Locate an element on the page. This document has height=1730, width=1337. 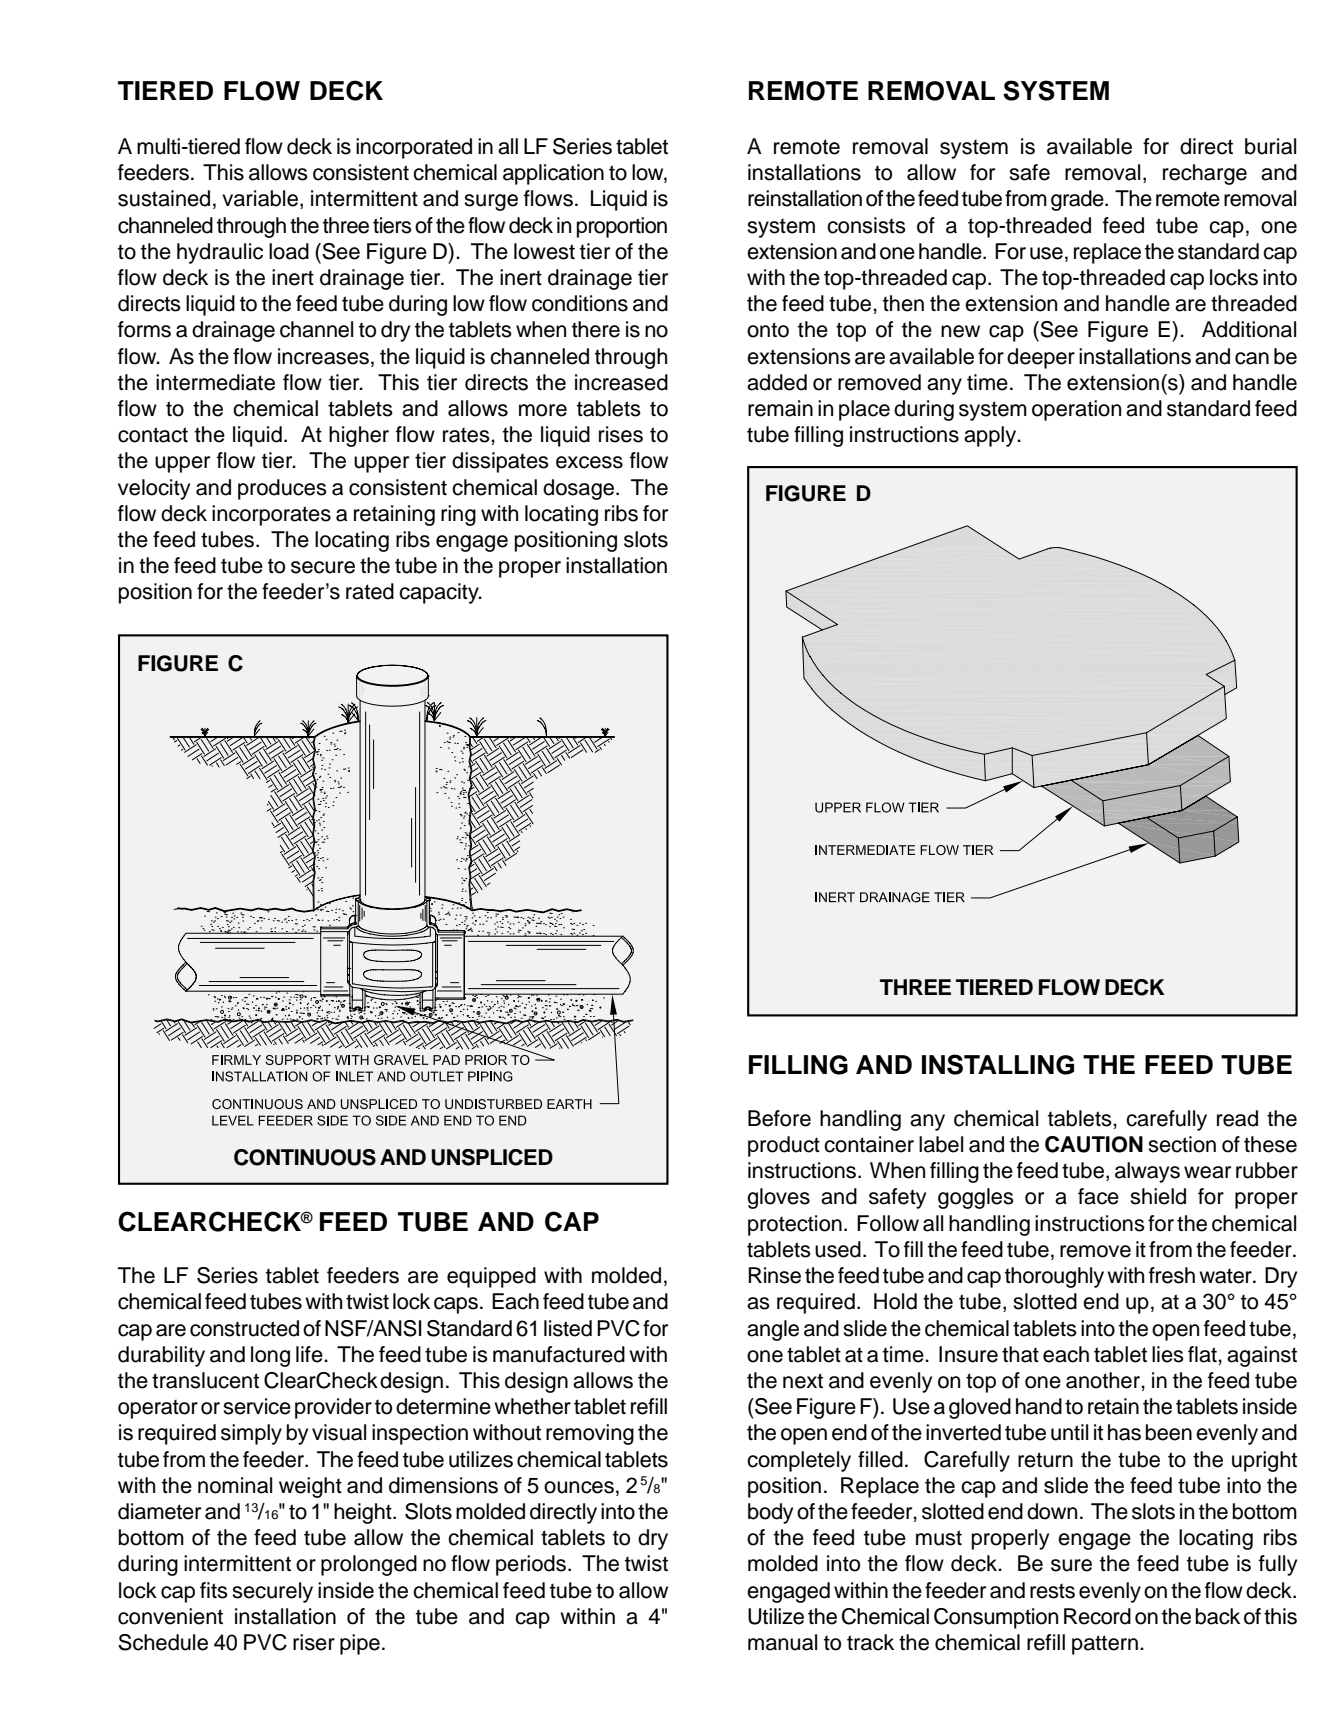
proportion is located at coordinates (622, 227).
